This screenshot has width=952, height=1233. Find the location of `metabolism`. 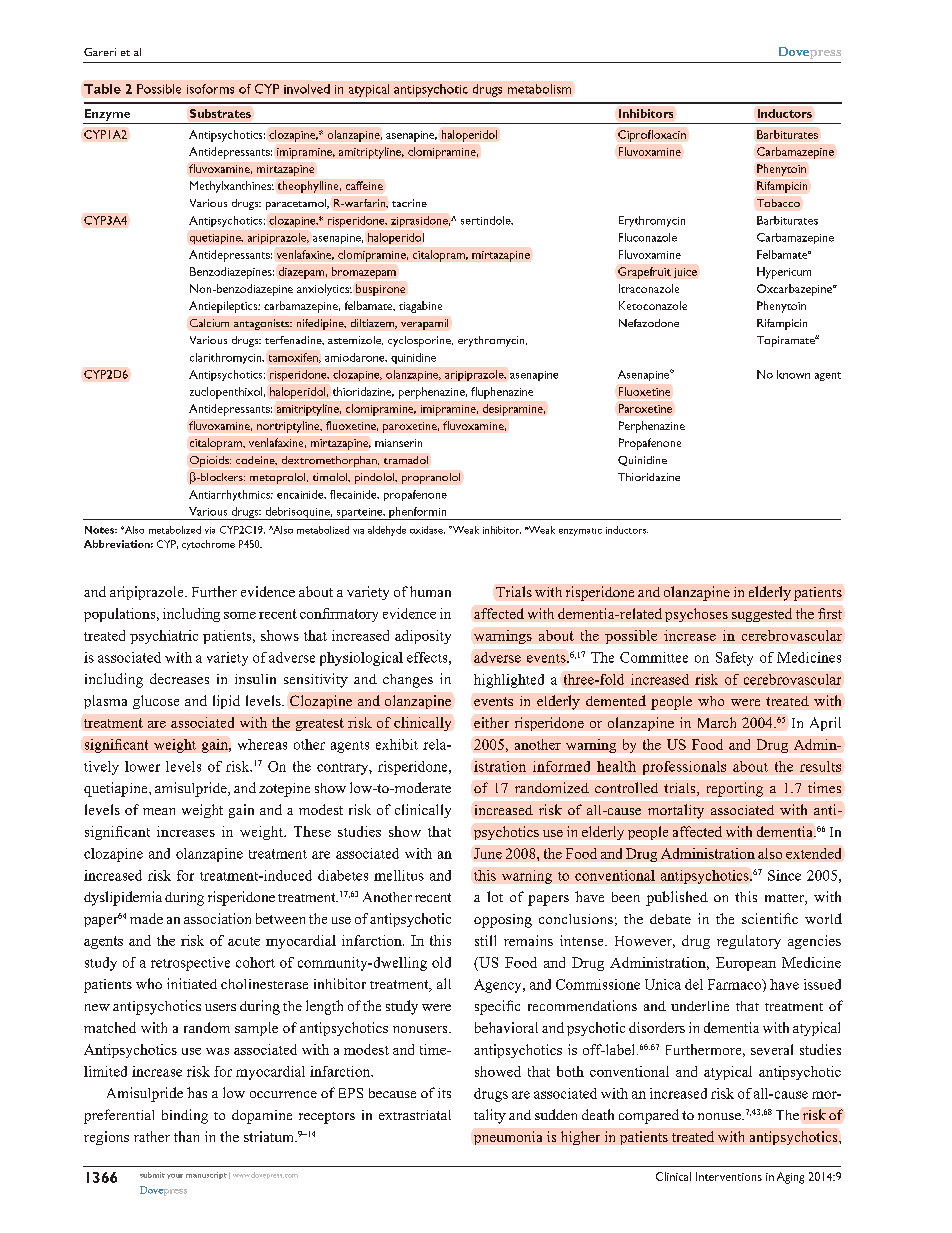

metabolism is located at coordinates (539, 89).
